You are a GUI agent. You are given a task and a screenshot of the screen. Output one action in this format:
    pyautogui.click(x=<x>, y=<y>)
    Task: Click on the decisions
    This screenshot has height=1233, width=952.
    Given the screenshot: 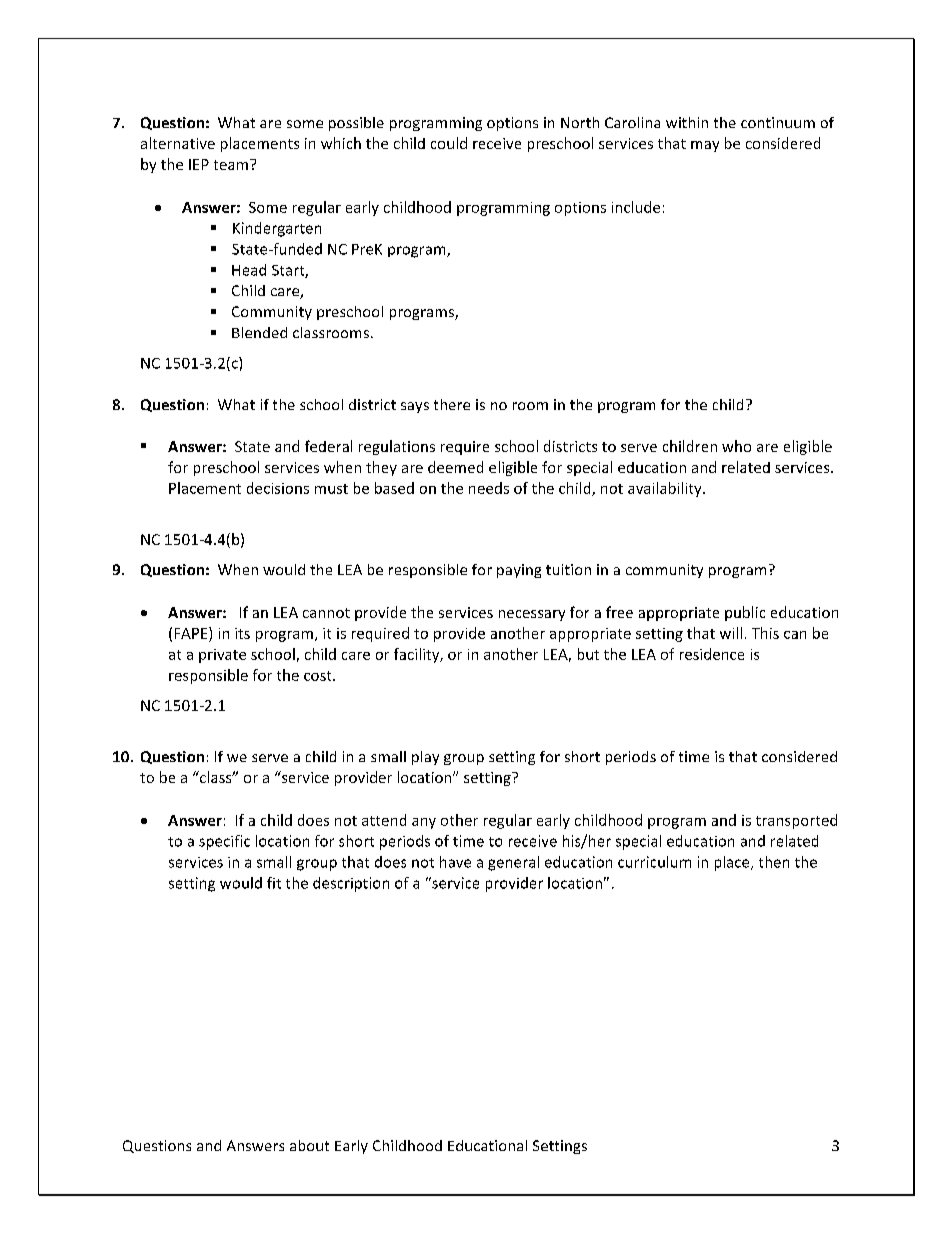 What is the action you would take?
    pyautogui.click(x=278, y=488)
